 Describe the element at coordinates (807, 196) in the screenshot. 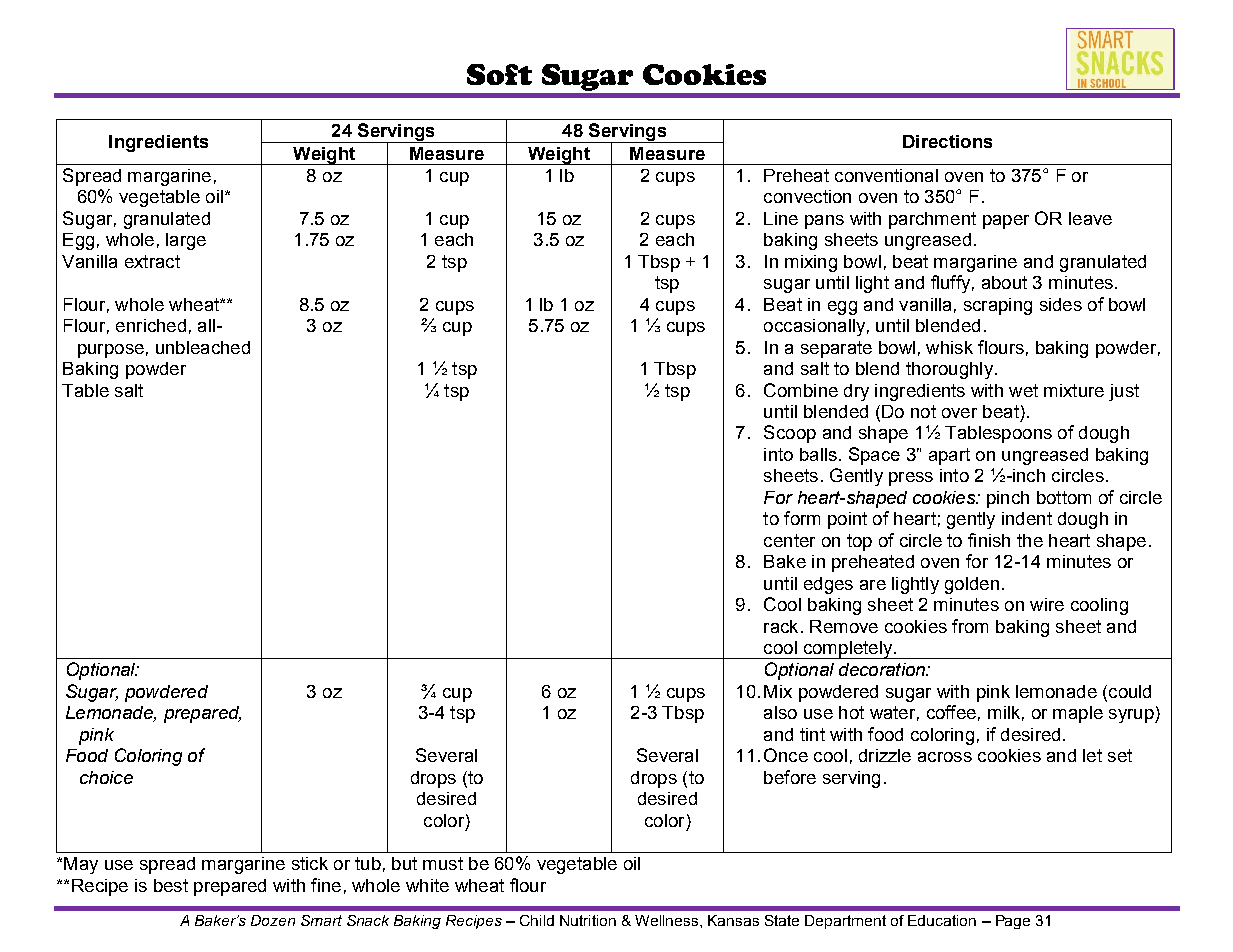

I see `convection` at that location.
